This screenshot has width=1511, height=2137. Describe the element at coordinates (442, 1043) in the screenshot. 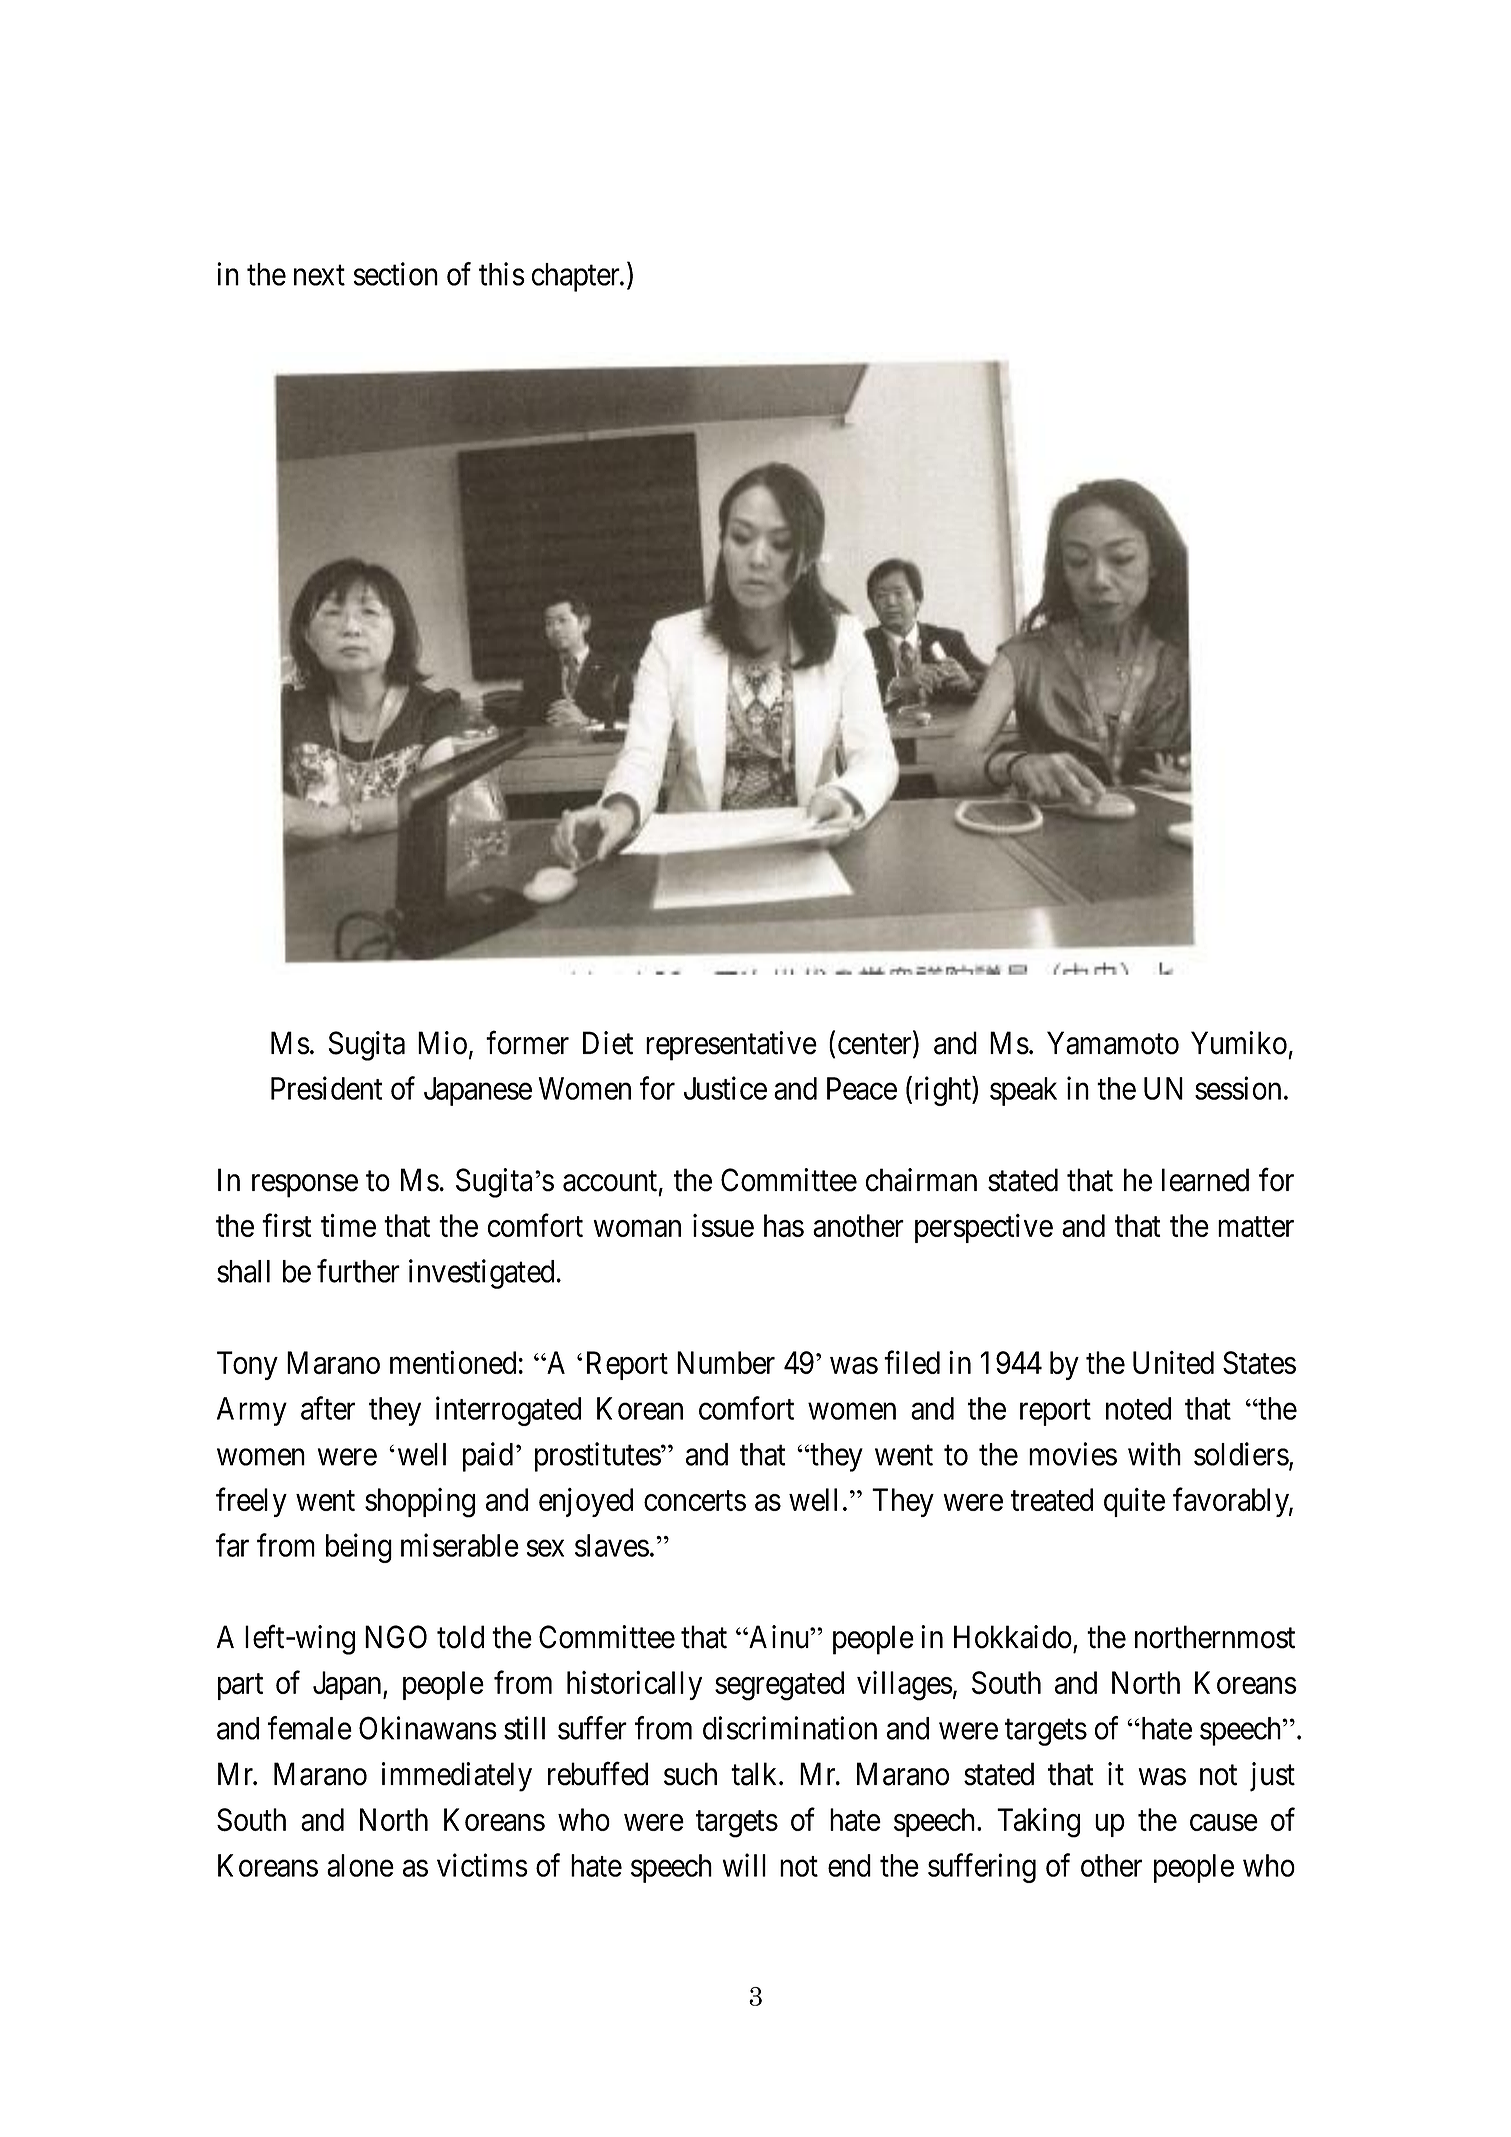

I see `Mio` at that location.
